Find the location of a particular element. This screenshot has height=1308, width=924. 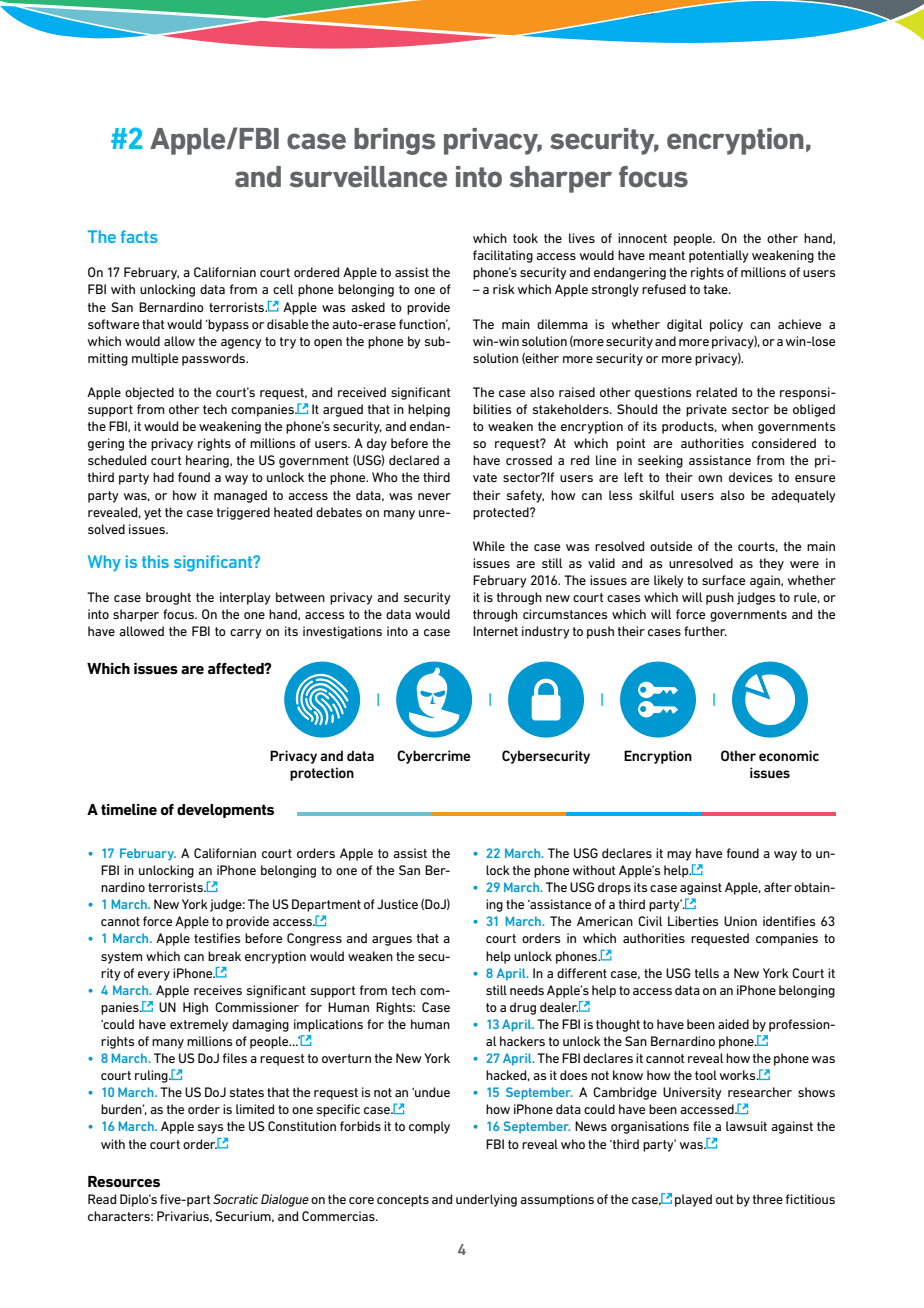

Justice is located at coordinates (397, 904).
